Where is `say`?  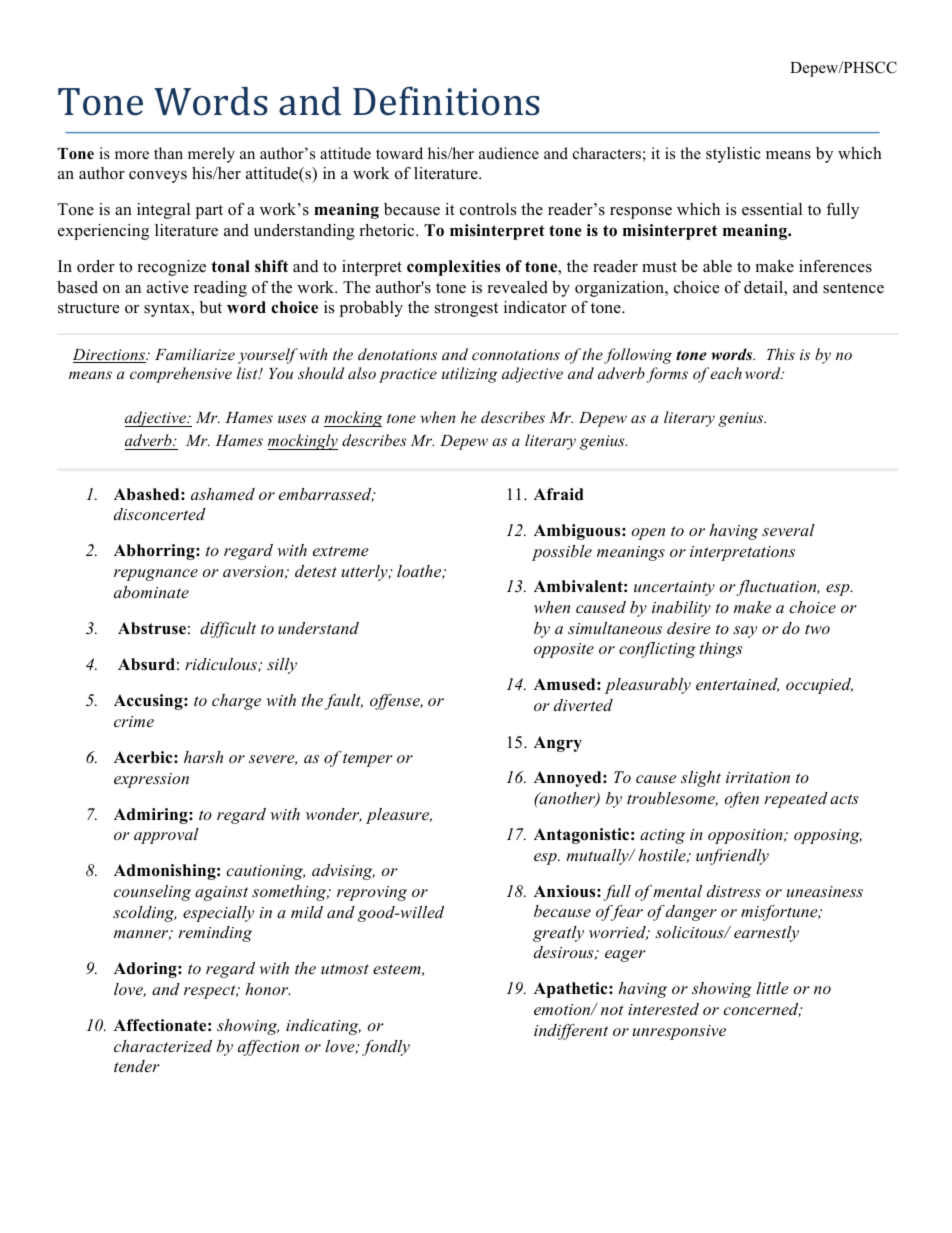 say is located at coordinates (745, 632).
